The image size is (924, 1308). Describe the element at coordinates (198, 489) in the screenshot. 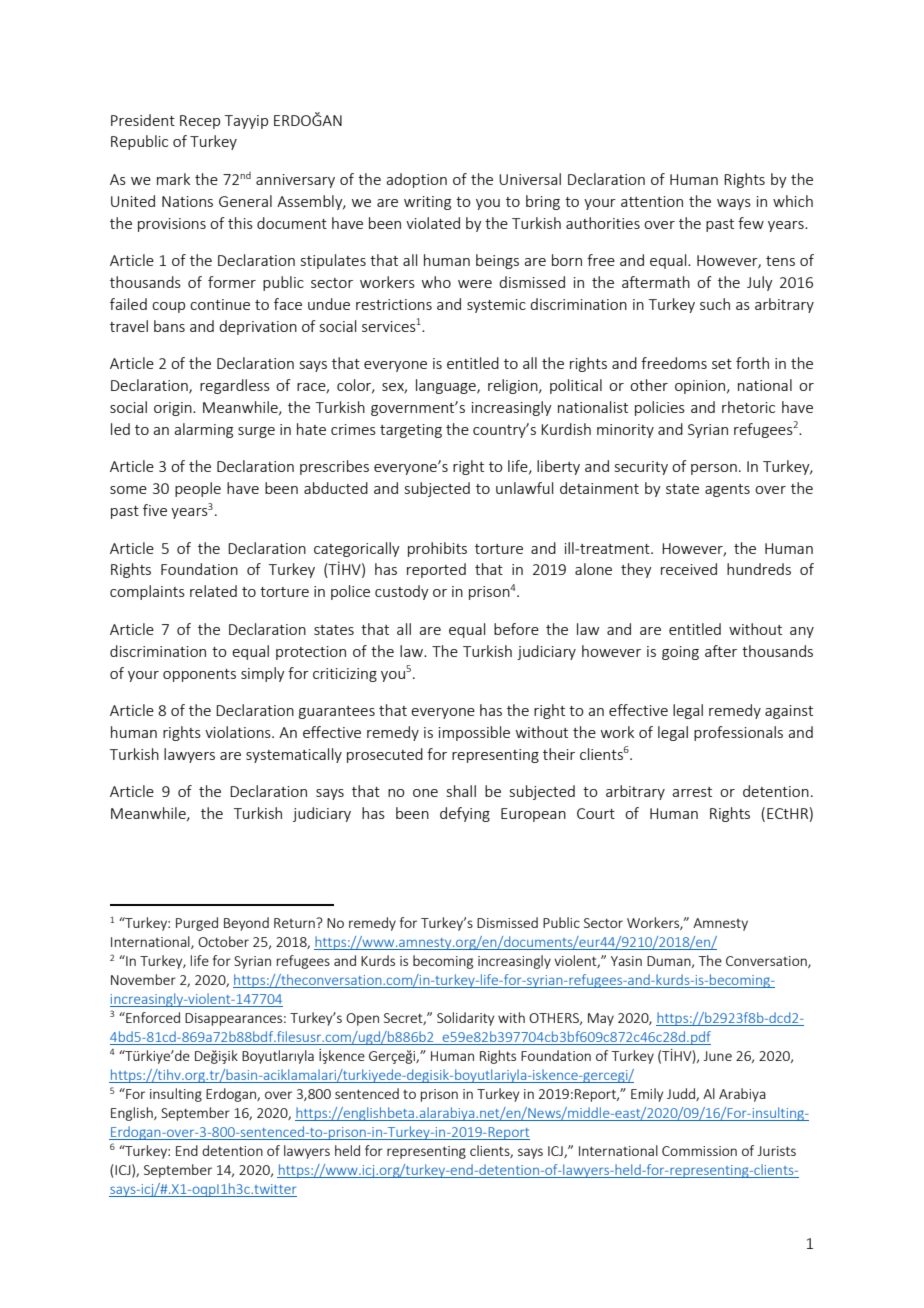

I see `people` at that location.
